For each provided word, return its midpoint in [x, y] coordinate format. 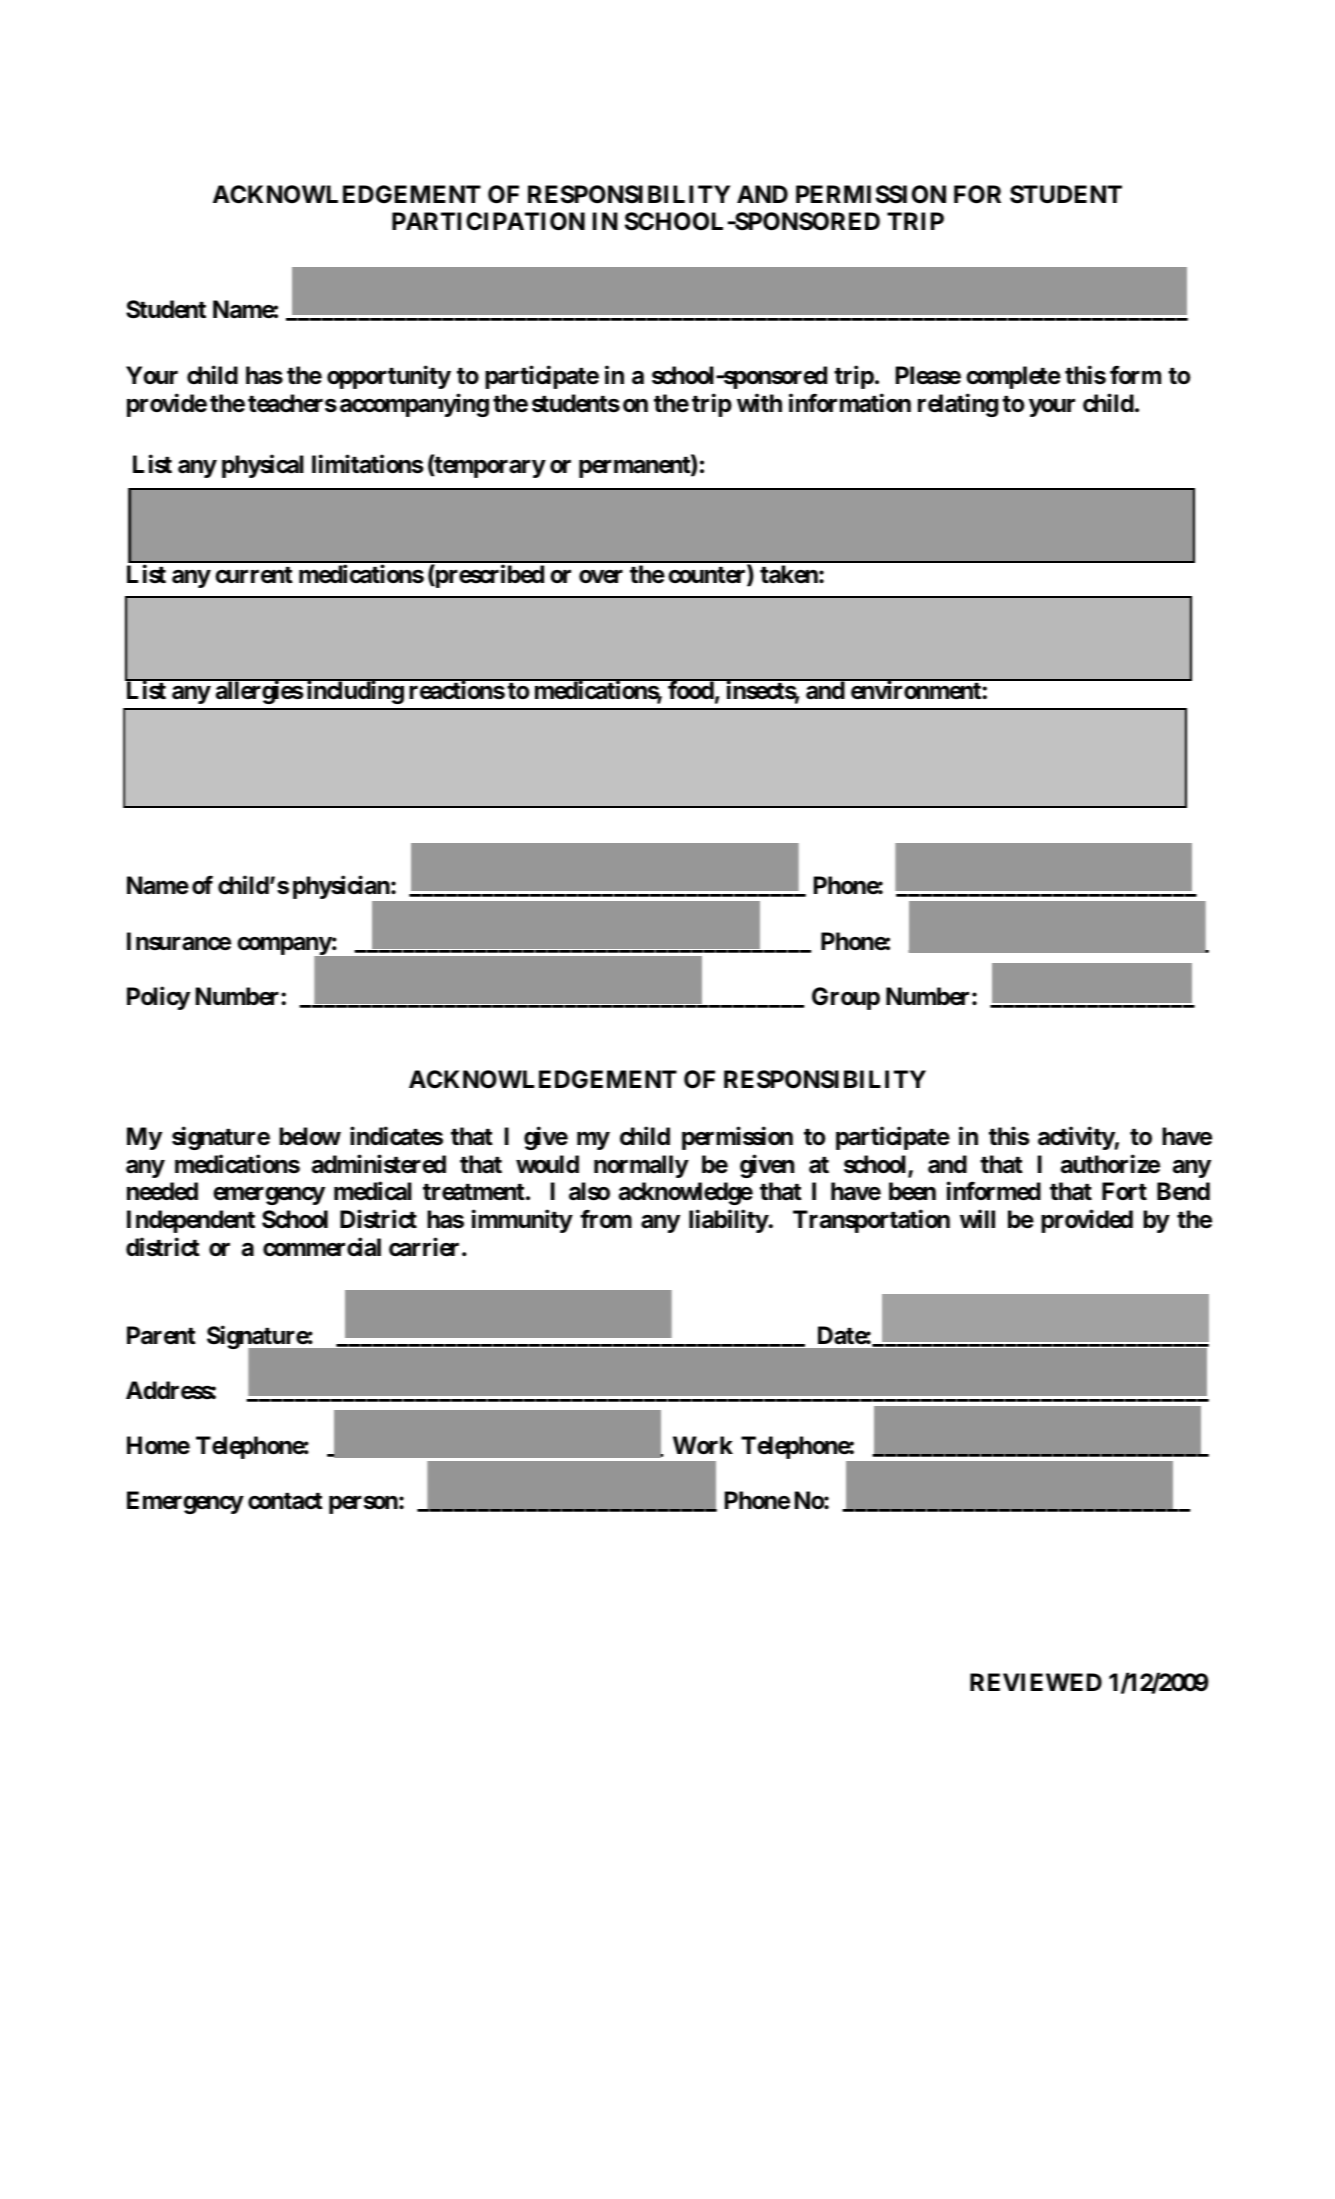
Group [846, 998]
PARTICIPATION [488, 221]
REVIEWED [1036, 1682]
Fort [1124, 1191]
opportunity [389, 377]
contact [285, 1501]
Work [703, 1445]
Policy [158, 998]
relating [958, 405]
